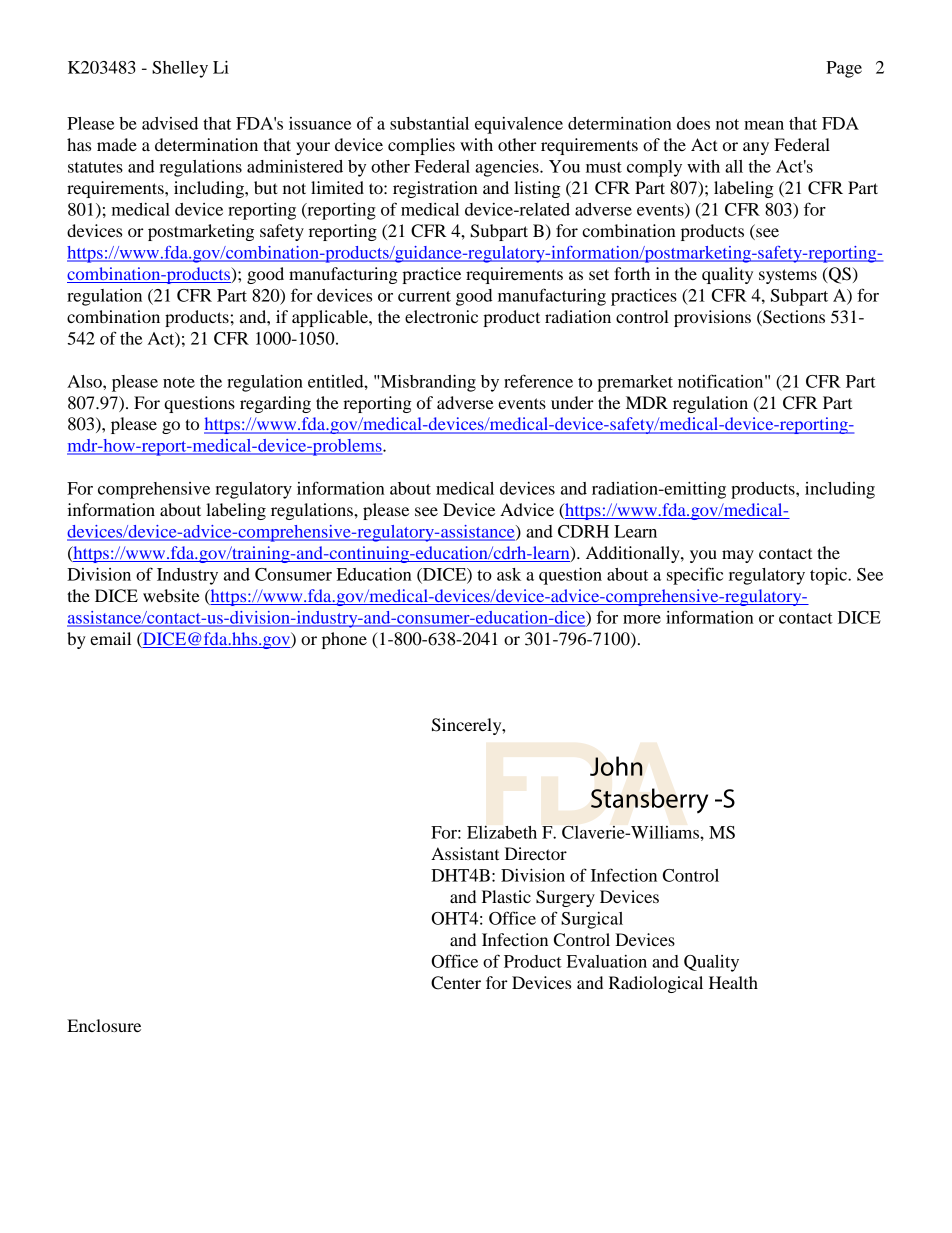 The height and width of the screenshot is (1233, 952). What do you see at coordinates (110, 638) in the screenshot?
I see `email` at bounding box center [110, 638].
